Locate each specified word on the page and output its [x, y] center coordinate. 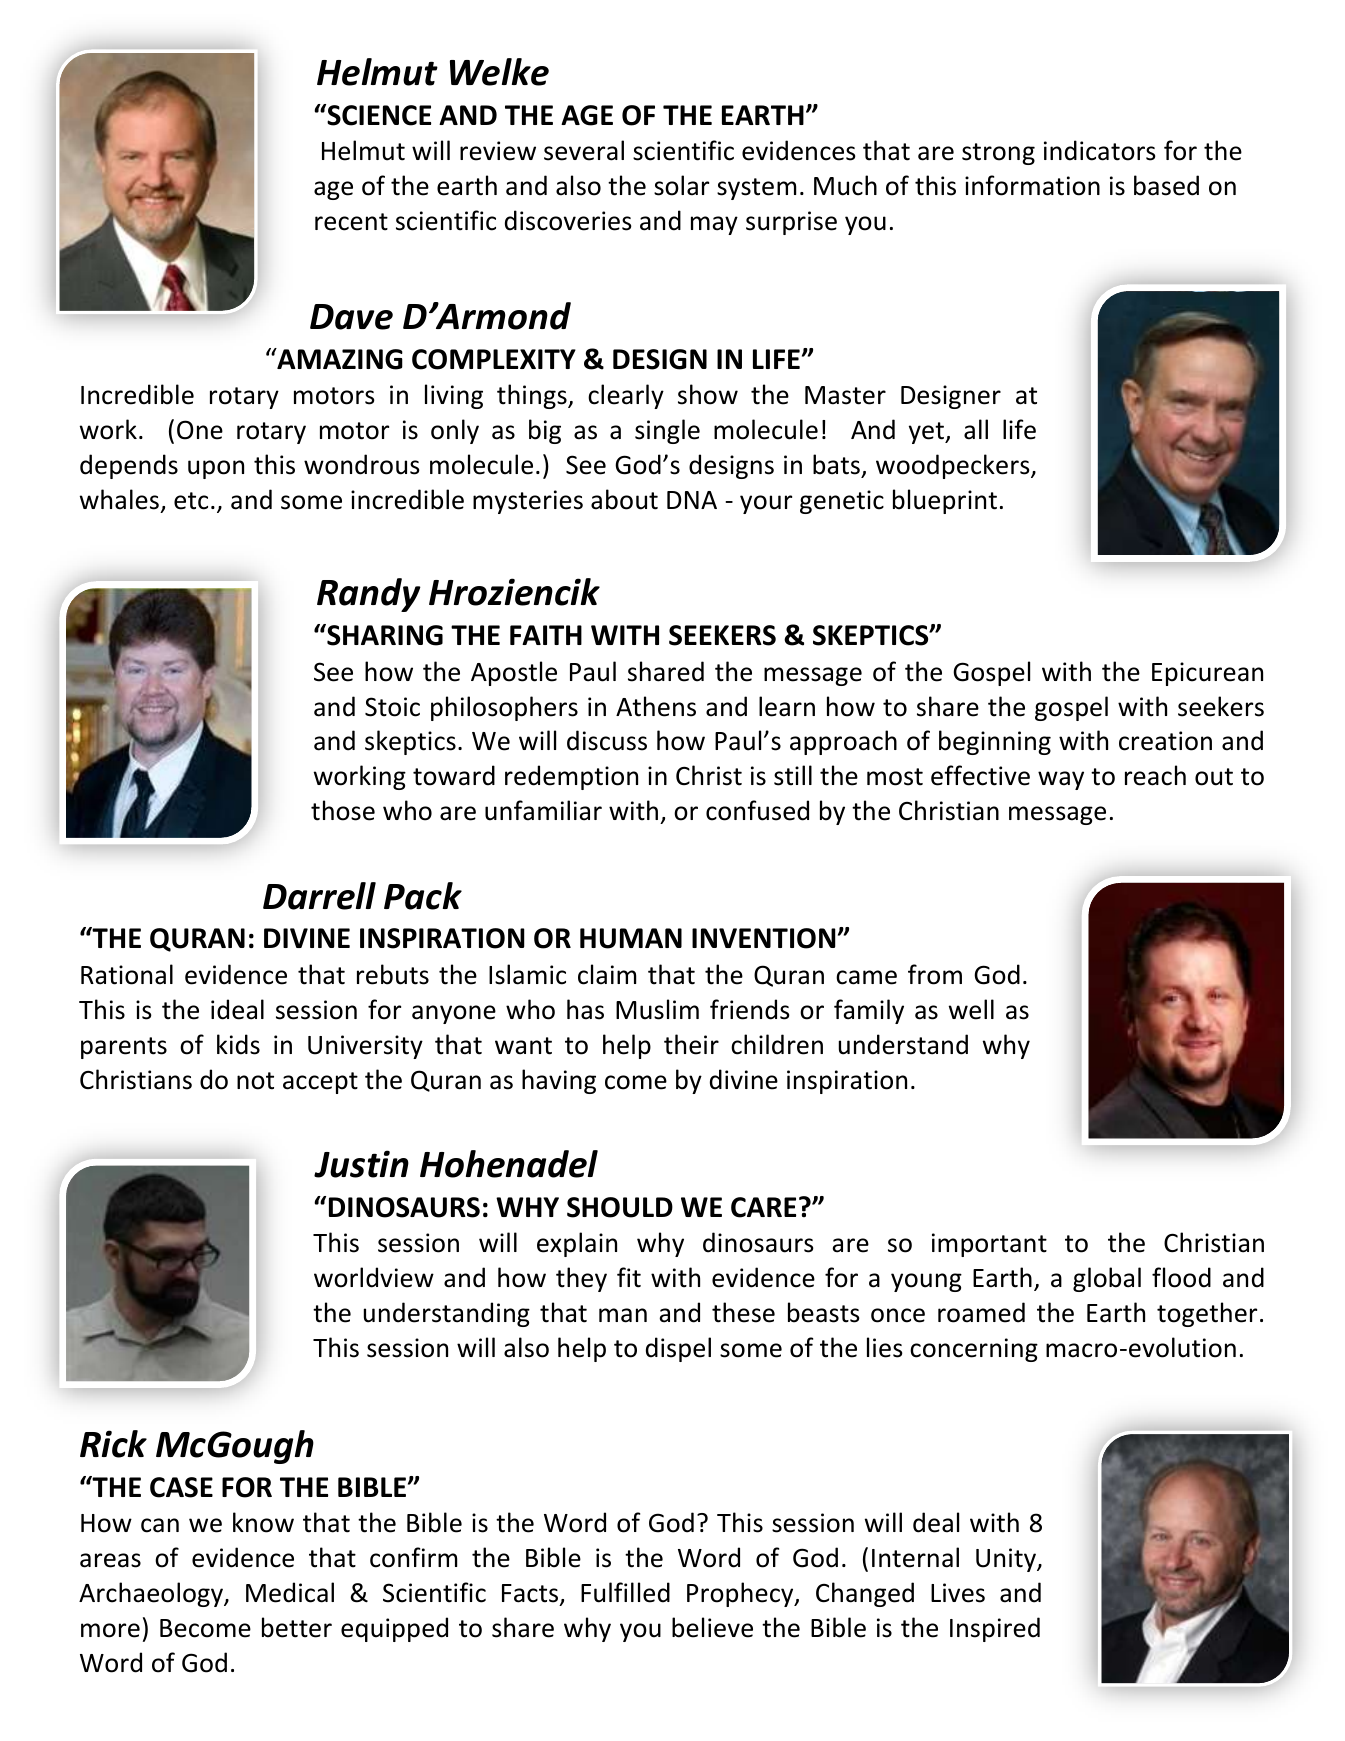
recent [351, 222]
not [255, 1081]
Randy [369, 595]
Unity [1007, 1560]
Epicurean [1207, 674]
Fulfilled [625, 1592]
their [691, 1044]
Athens [656, 706]
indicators [1100, 150]
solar [681, 185]
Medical [290, 1592]
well [971, 1009]
